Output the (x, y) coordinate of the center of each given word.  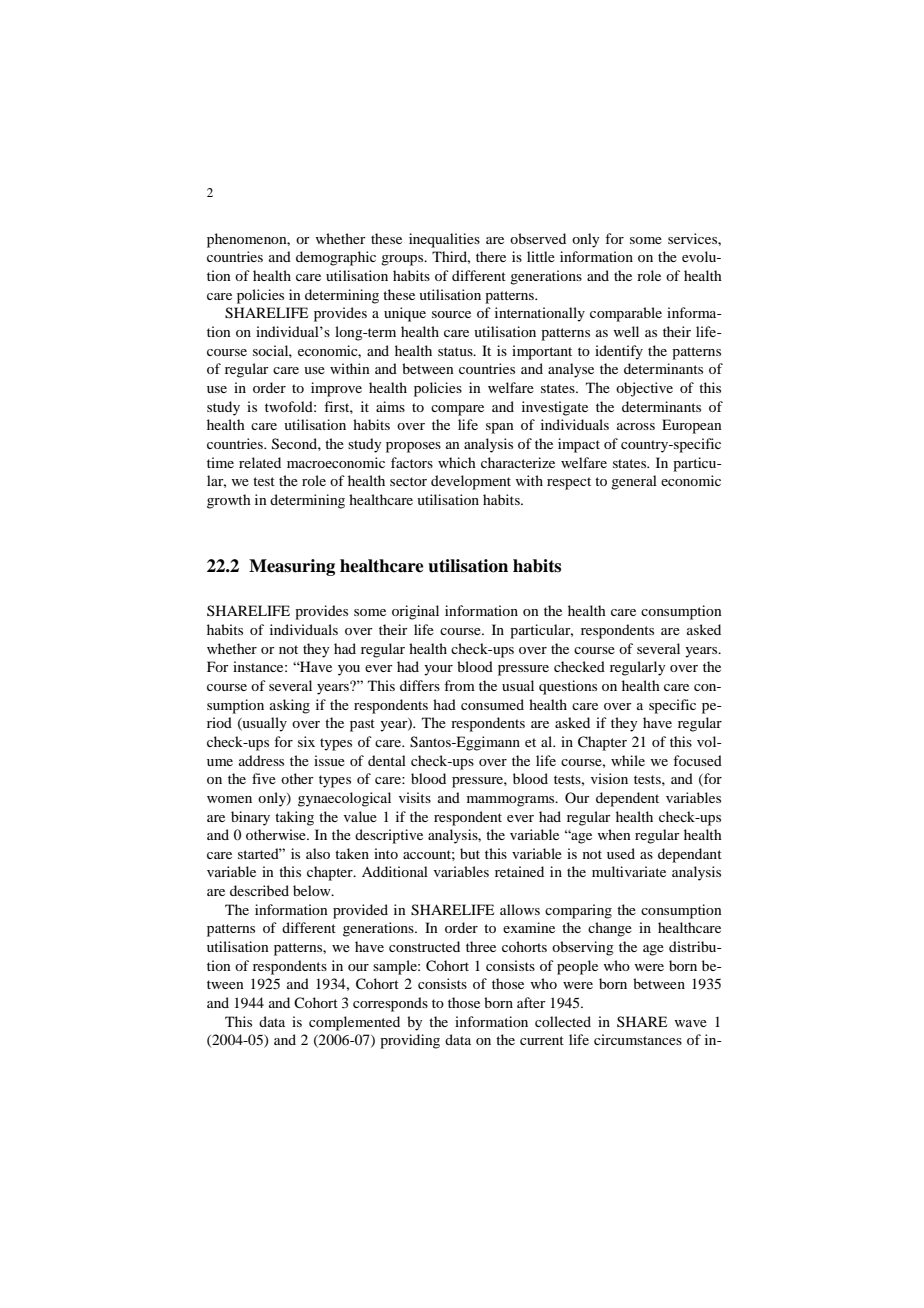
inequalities (444, 240)
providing (410, 1041)
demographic (336, 258)
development (471, 482)
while (628, 760)
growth (229, 501)
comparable (626, 314)
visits (415, 797)
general (634, 482)
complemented (354, 1023)
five (264, 778)
